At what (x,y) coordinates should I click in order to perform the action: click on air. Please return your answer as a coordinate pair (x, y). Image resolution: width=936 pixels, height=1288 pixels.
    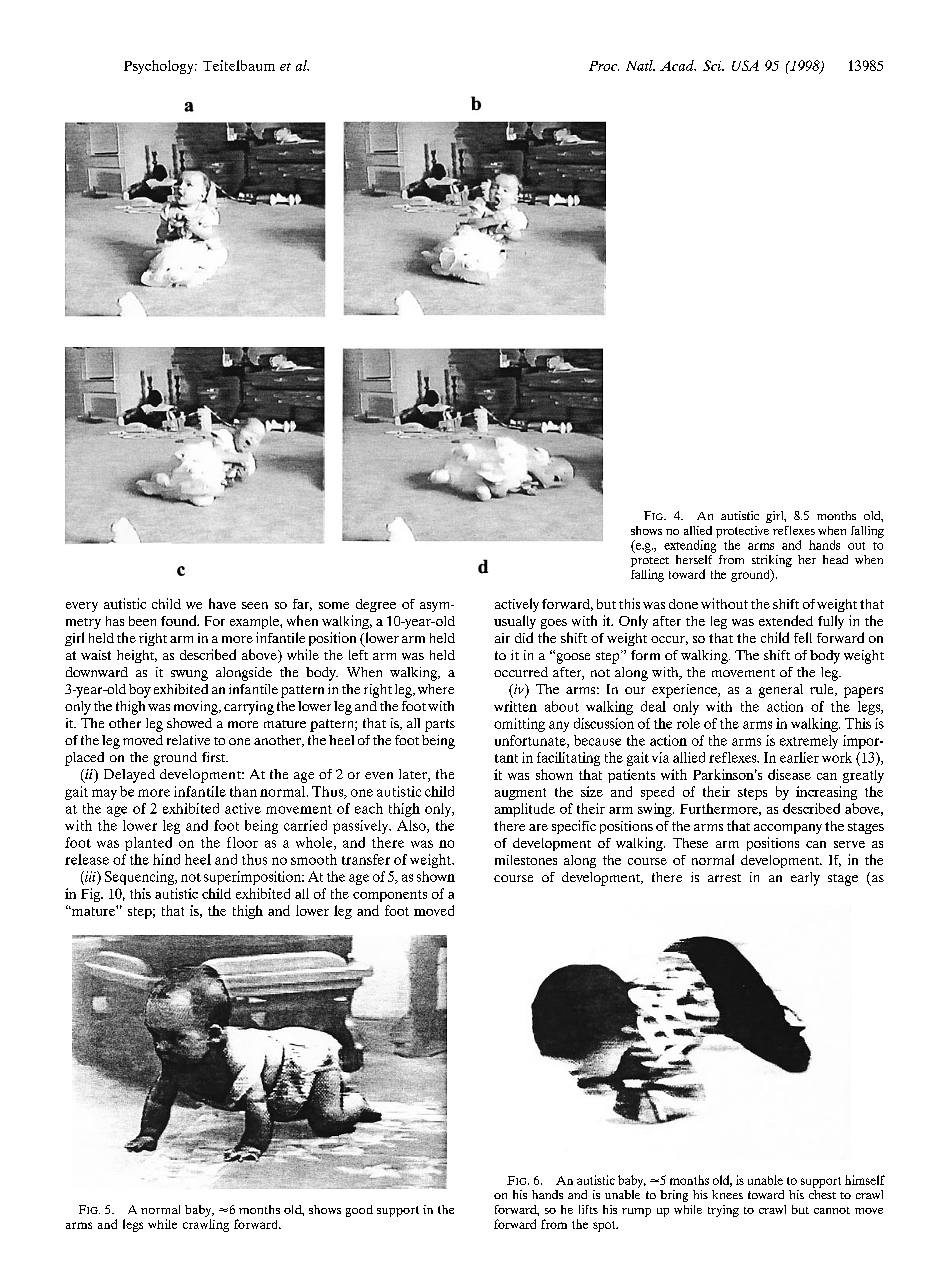
    Looking at the image, I should click on (502, 638).
